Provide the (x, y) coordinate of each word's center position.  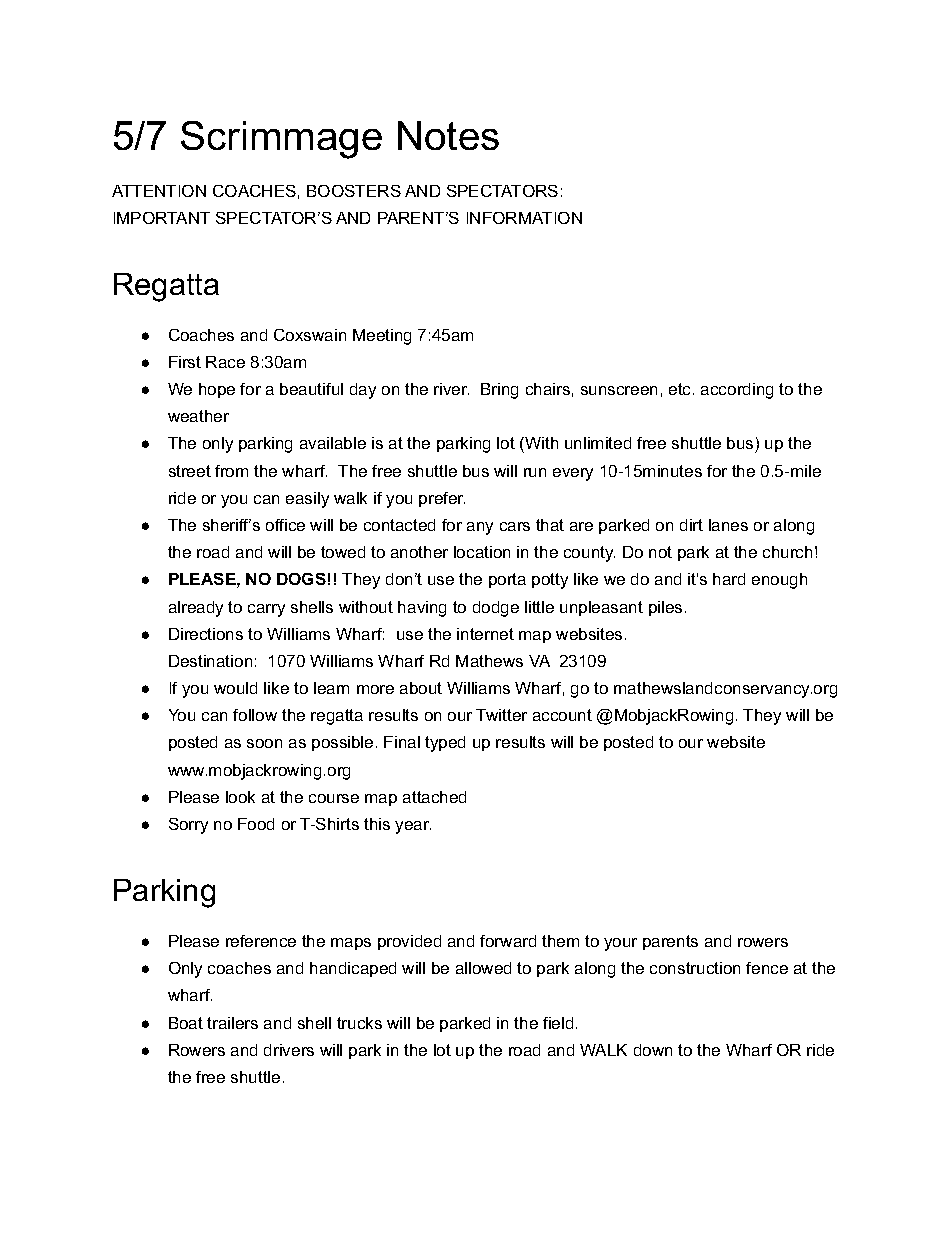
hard (729, 579)
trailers (232, 1023)
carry (266, 610)
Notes (448, 135)
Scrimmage (281, 140)
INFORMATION (524, 218)
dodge (496, 609)
